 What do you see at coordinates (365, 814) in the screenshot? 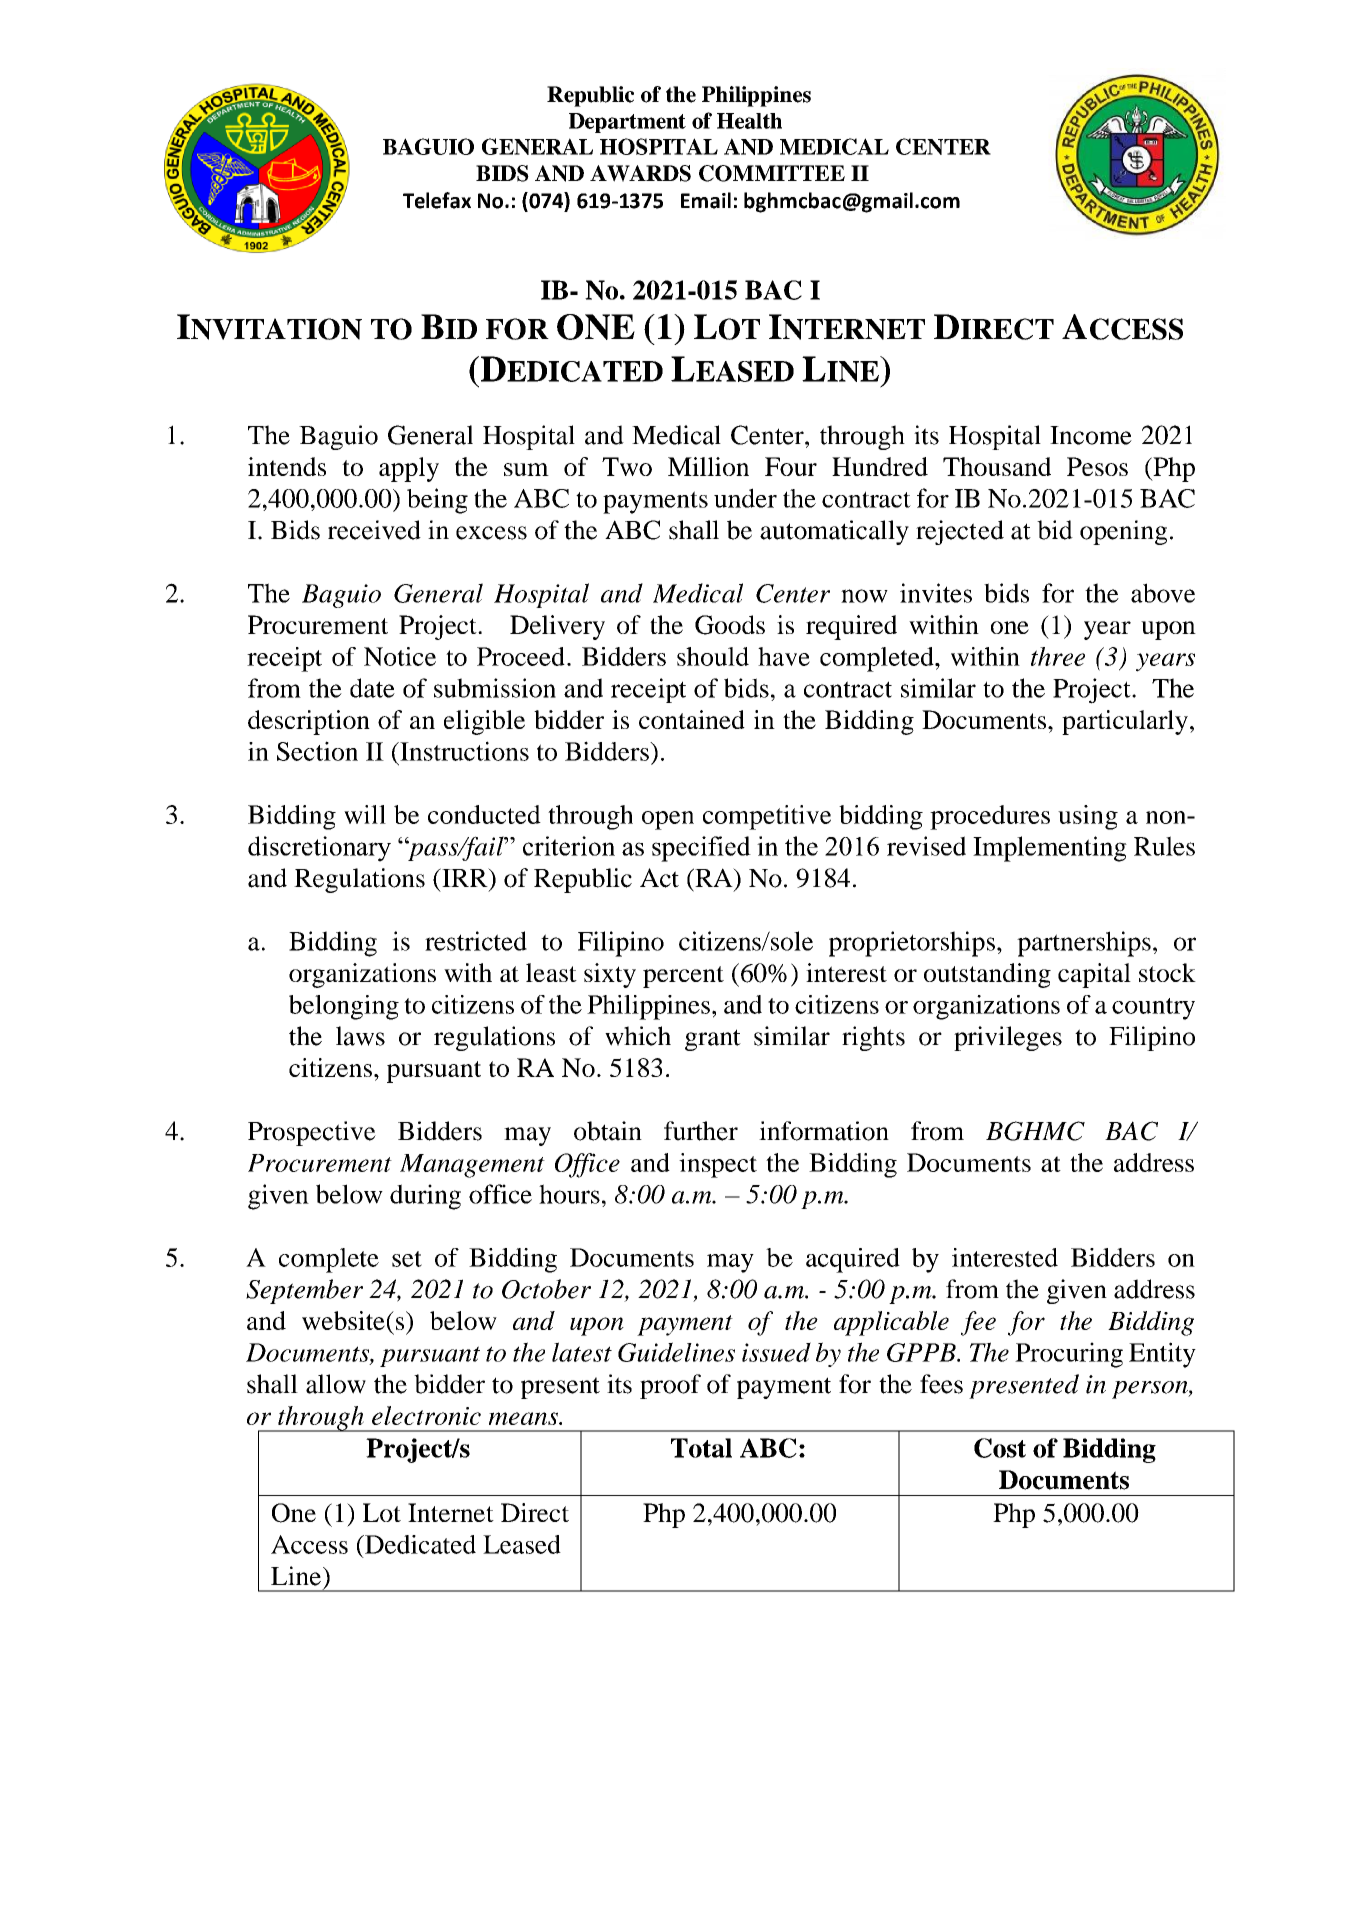
I see `will` at bounding box center [365, 814].
